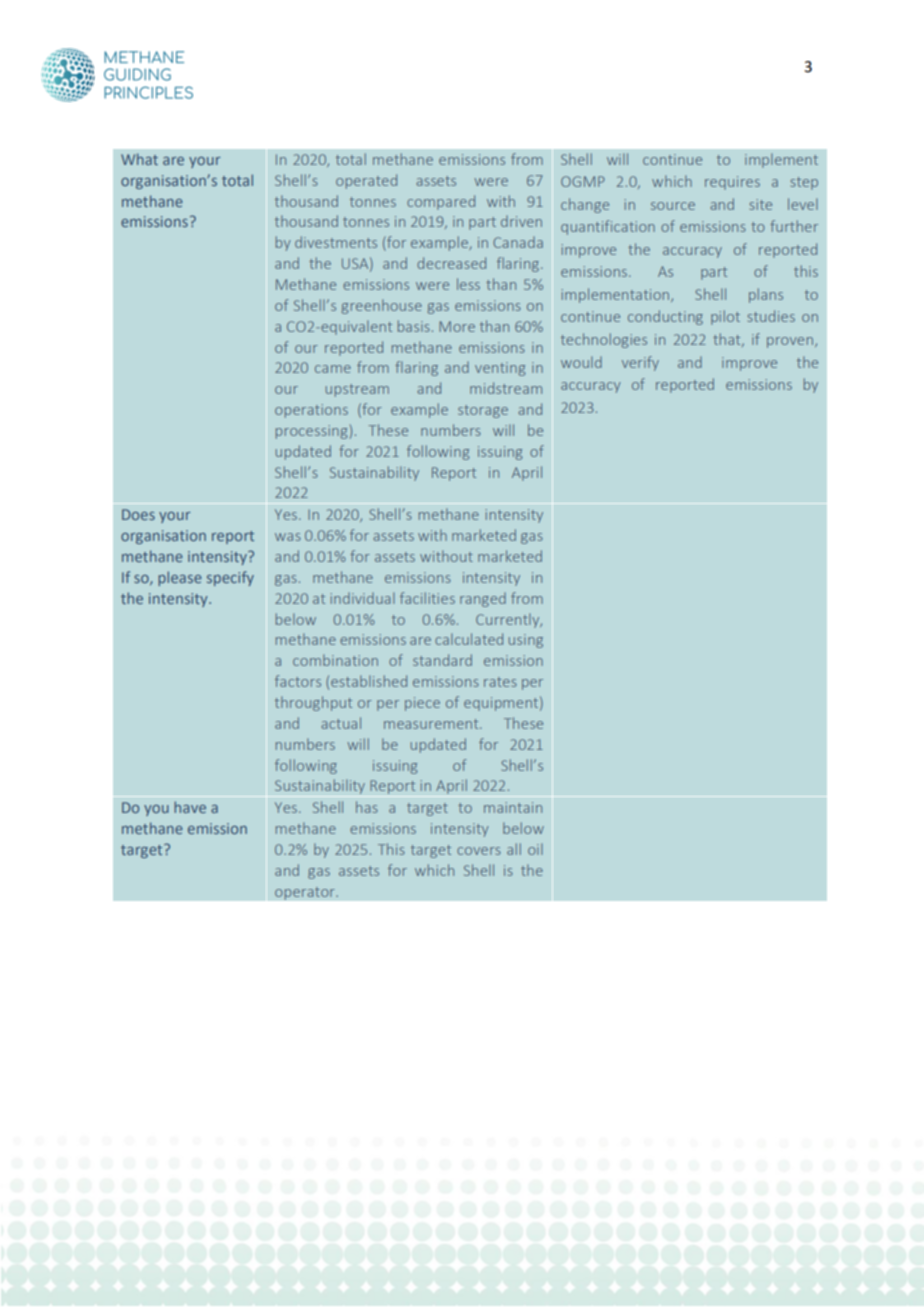 This image has height=1308, width=924. What do you see at coordinates (306, 893) in the image?
I see `operator` at bounding box center [306, 893].
